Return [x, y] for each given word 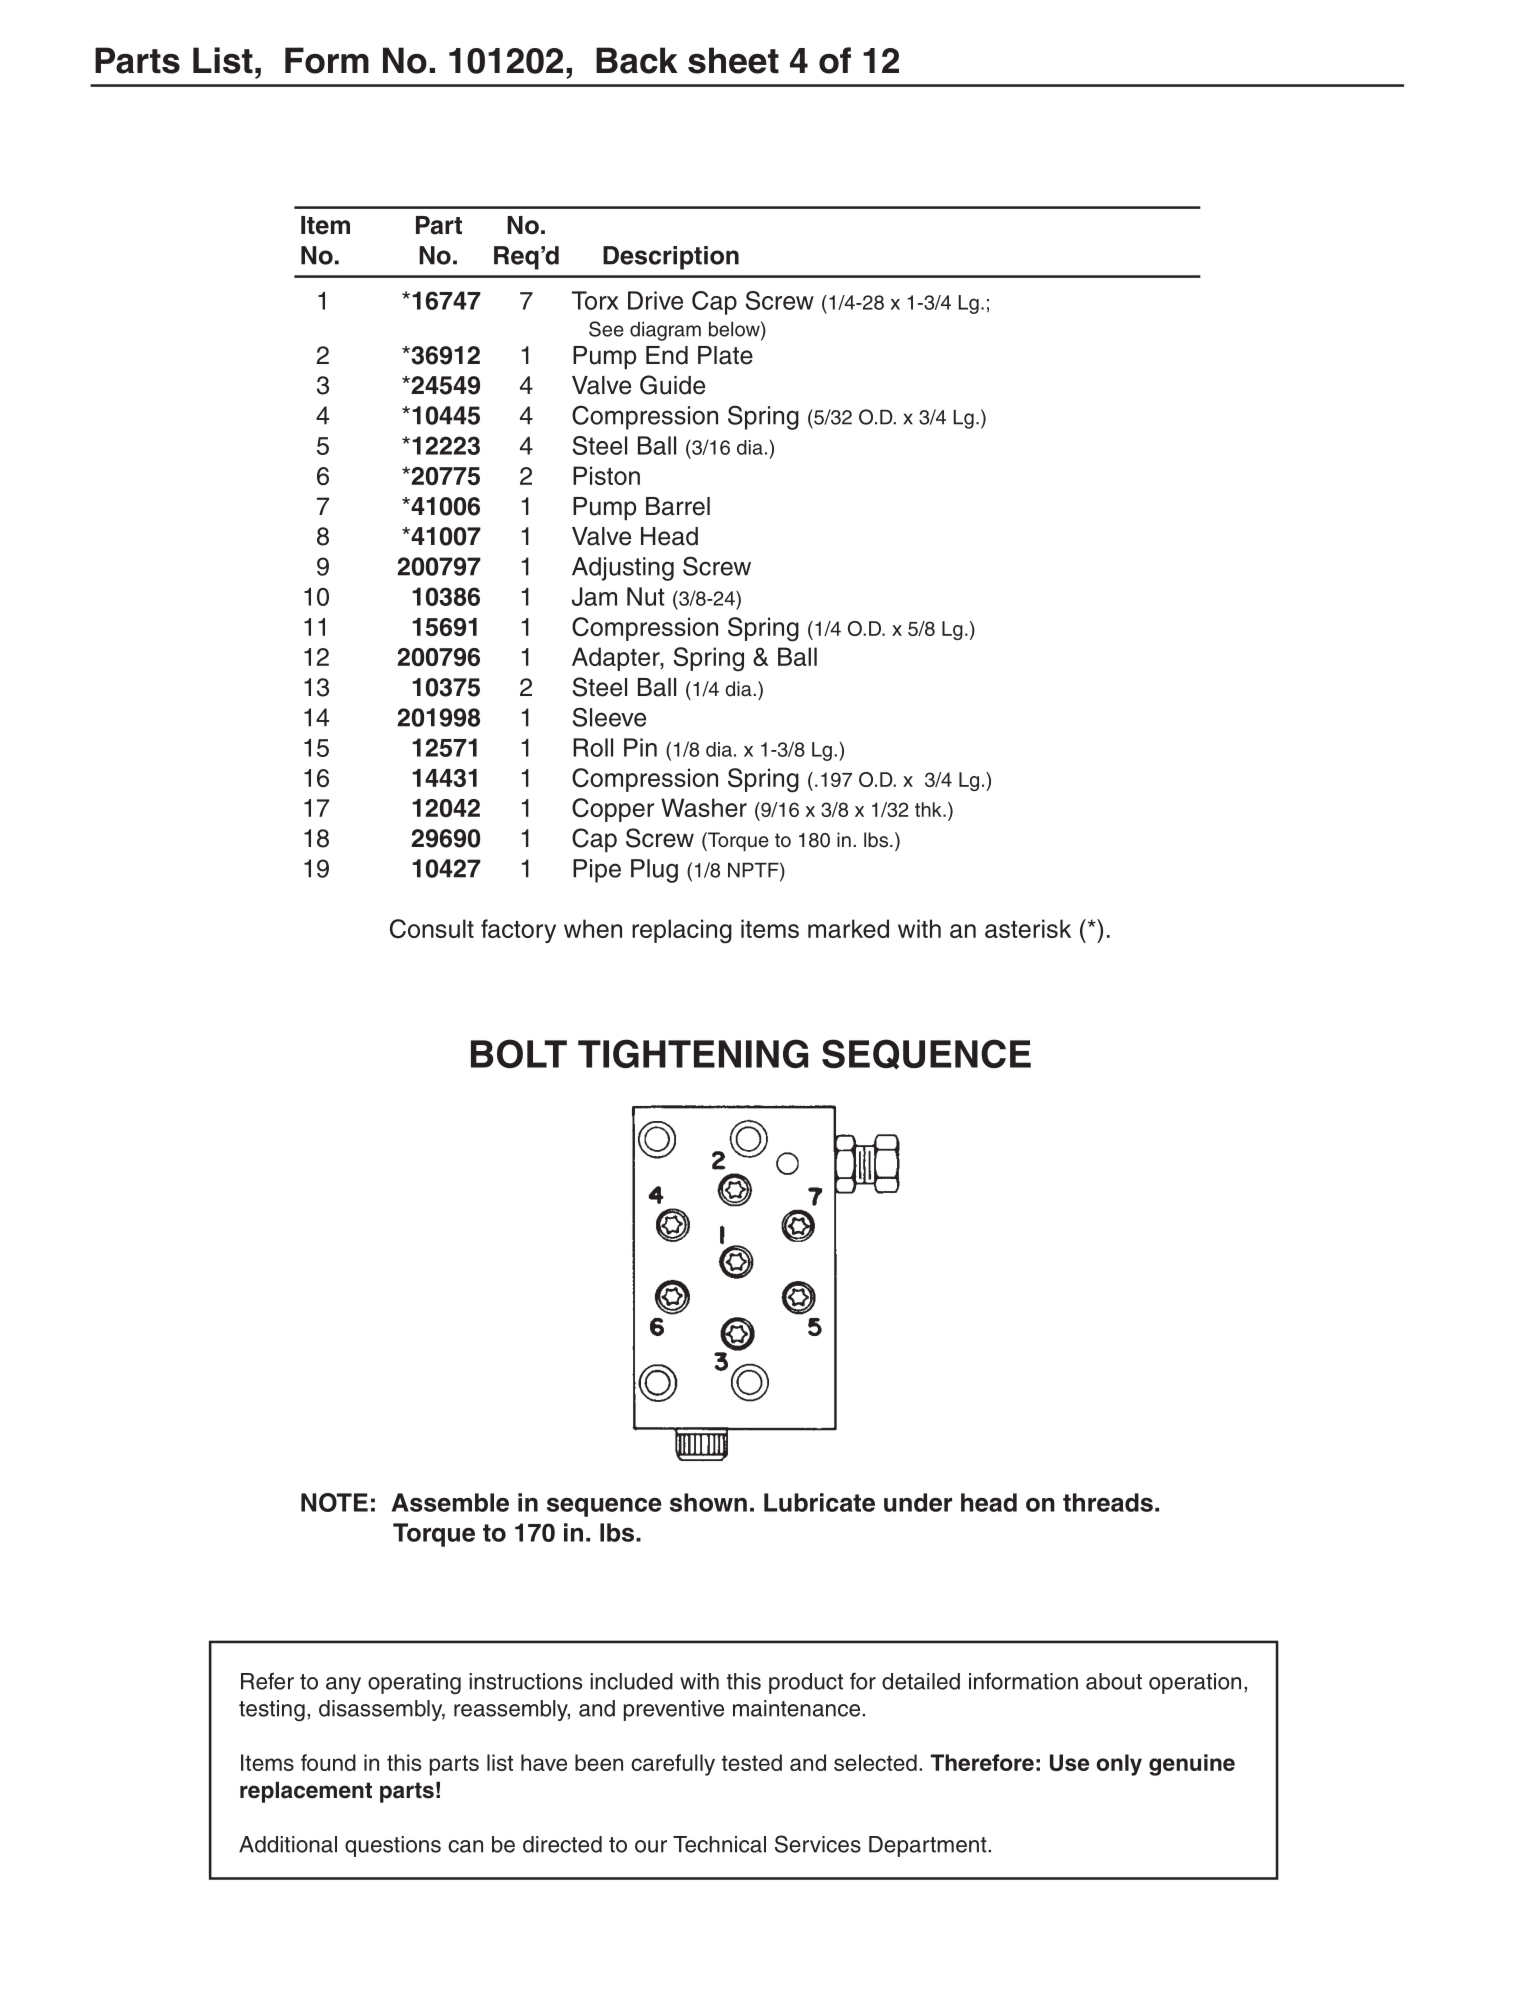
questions [393, 1846]
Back [637, 60]
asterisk [1028, 928]
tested [752, 1762]
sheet [733, 60]
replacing [682, 931]
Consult [432, 928]
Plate [725, 355]
